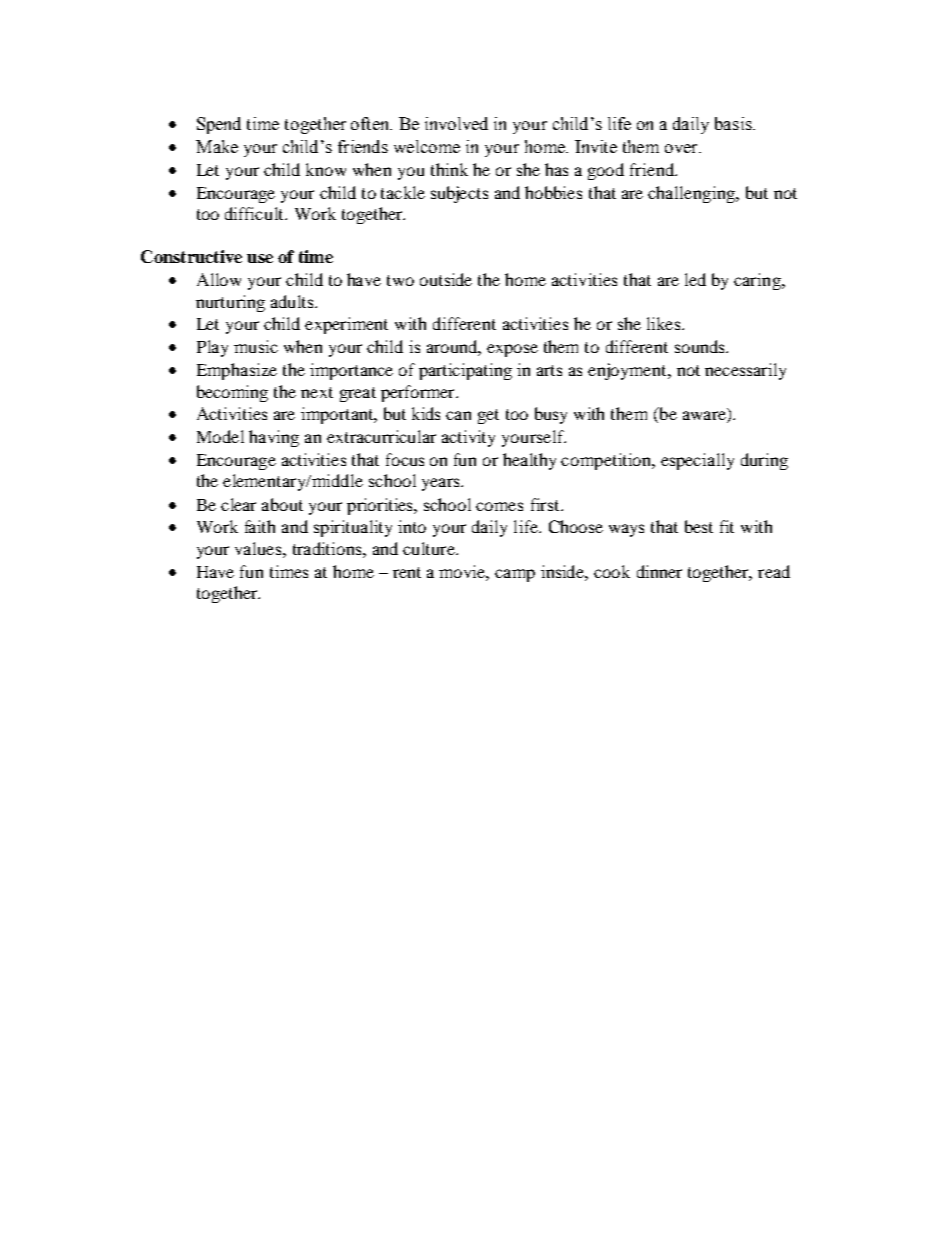 The width and height of the screenshot is (952, 1233). I want to click on sounds, so click(701, 346).
